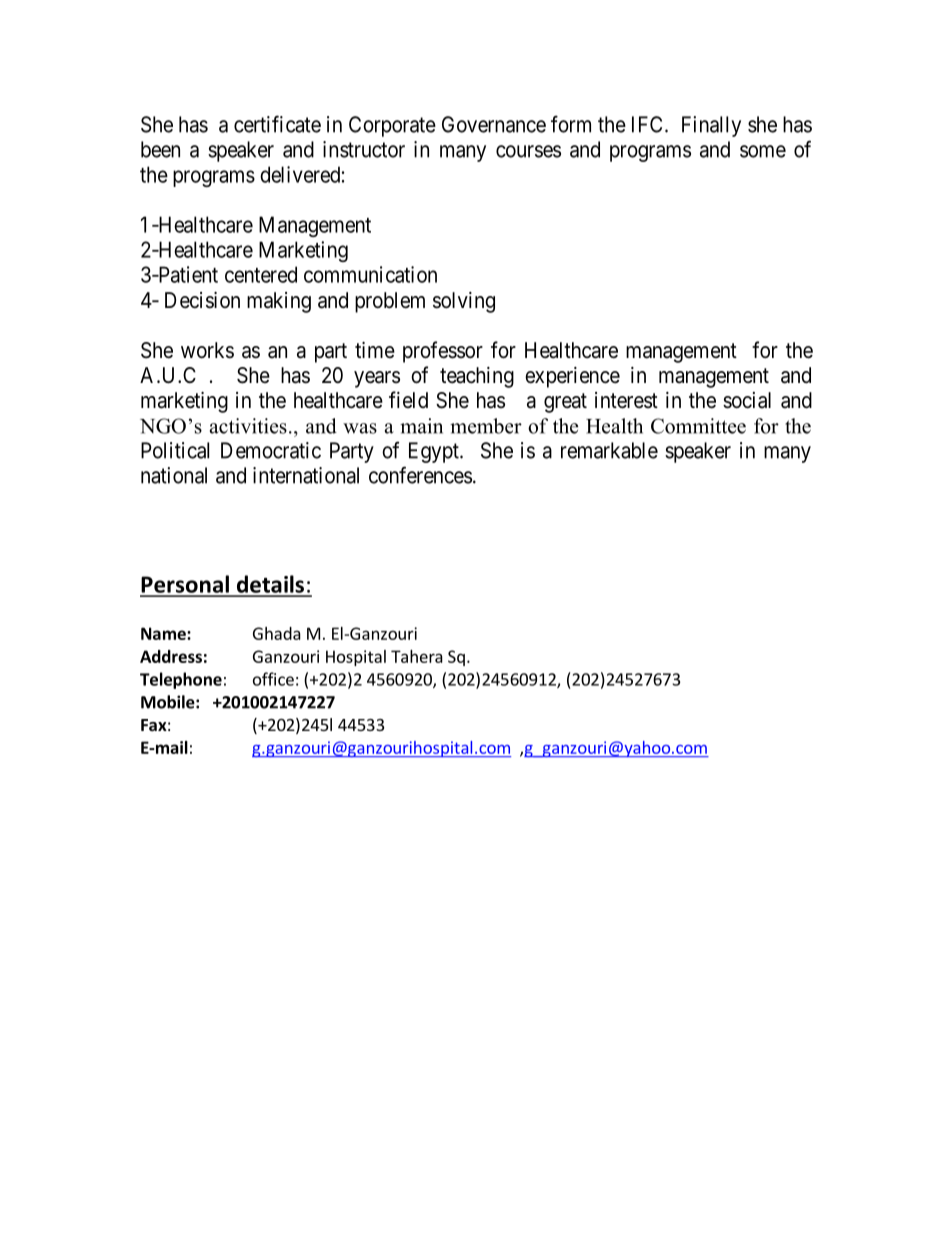 Image resolution: width=952 pixels, height=1233 pixels. Describe the element at coordinates (420, 475) in the image. I see `conferences` at that location.
